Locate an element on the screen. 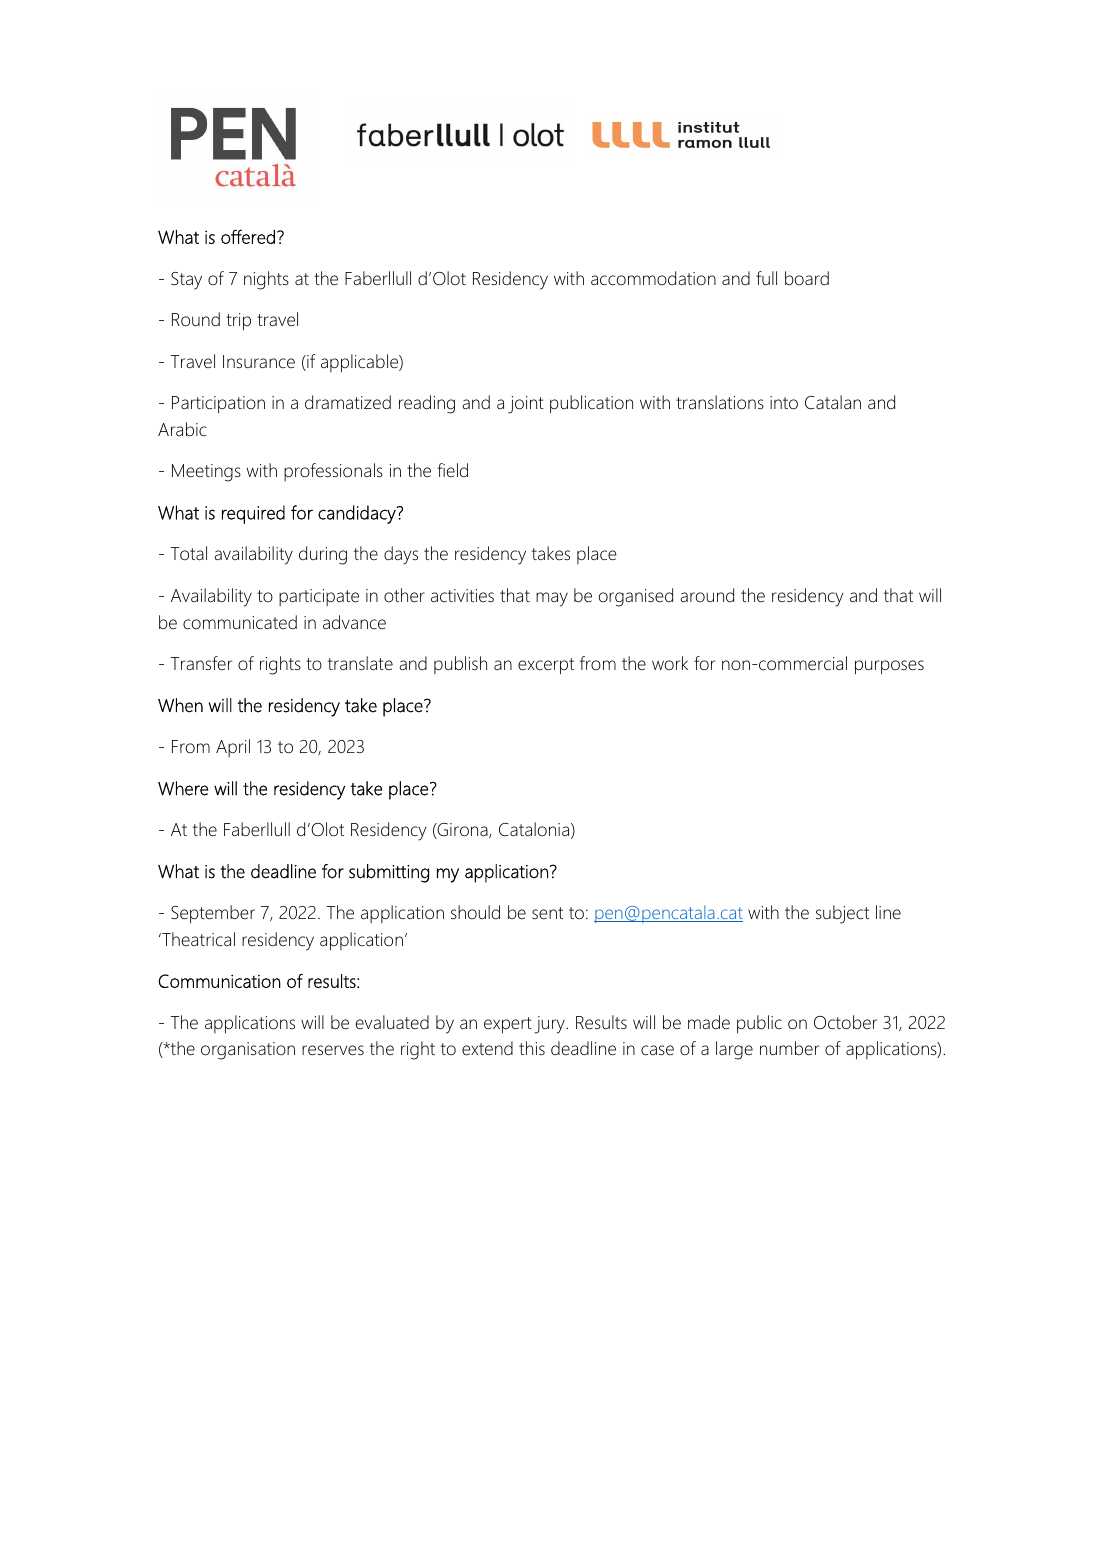  sent is located at coordinates (547, 913).
